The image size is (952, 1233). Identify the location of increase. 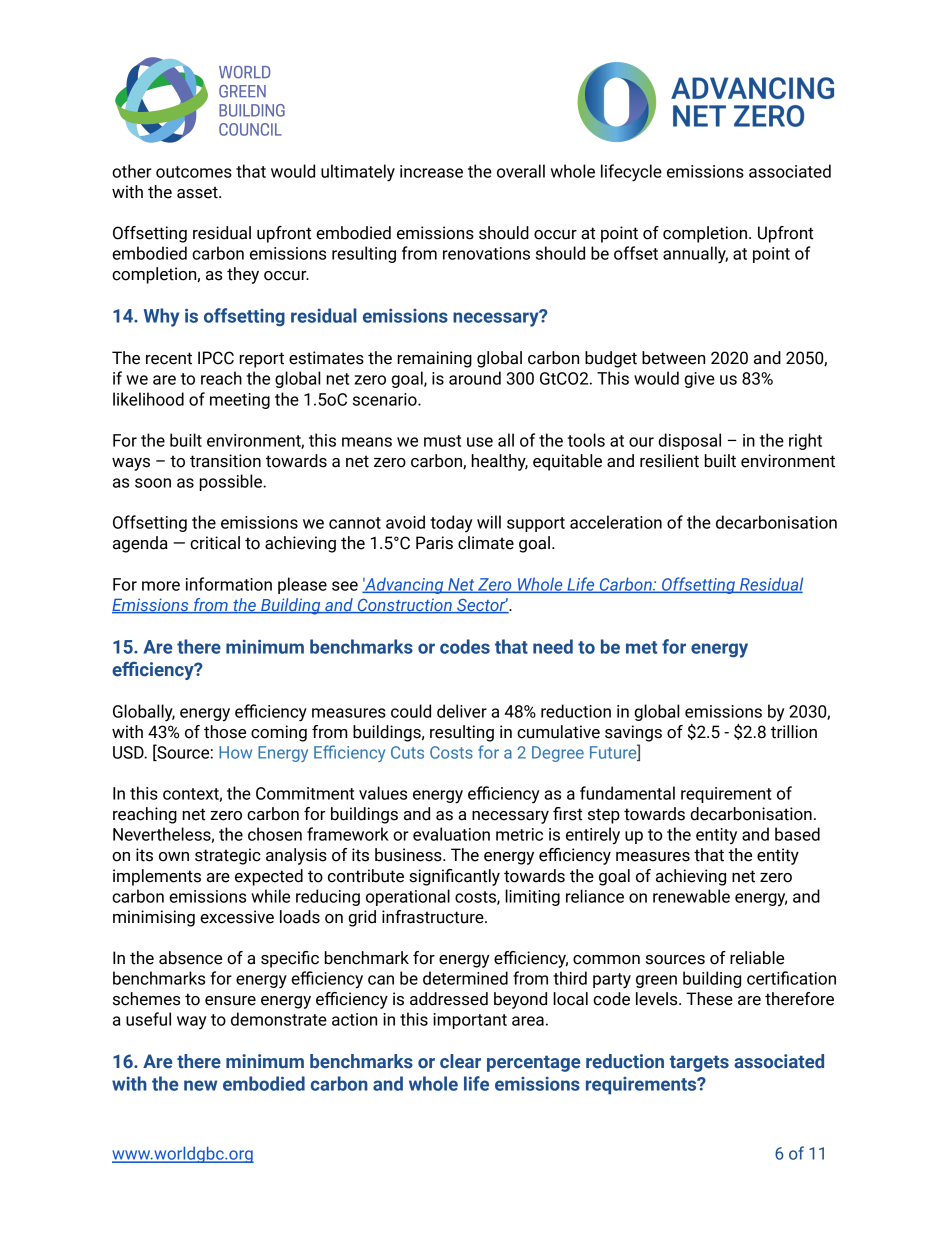
(431, 171).
